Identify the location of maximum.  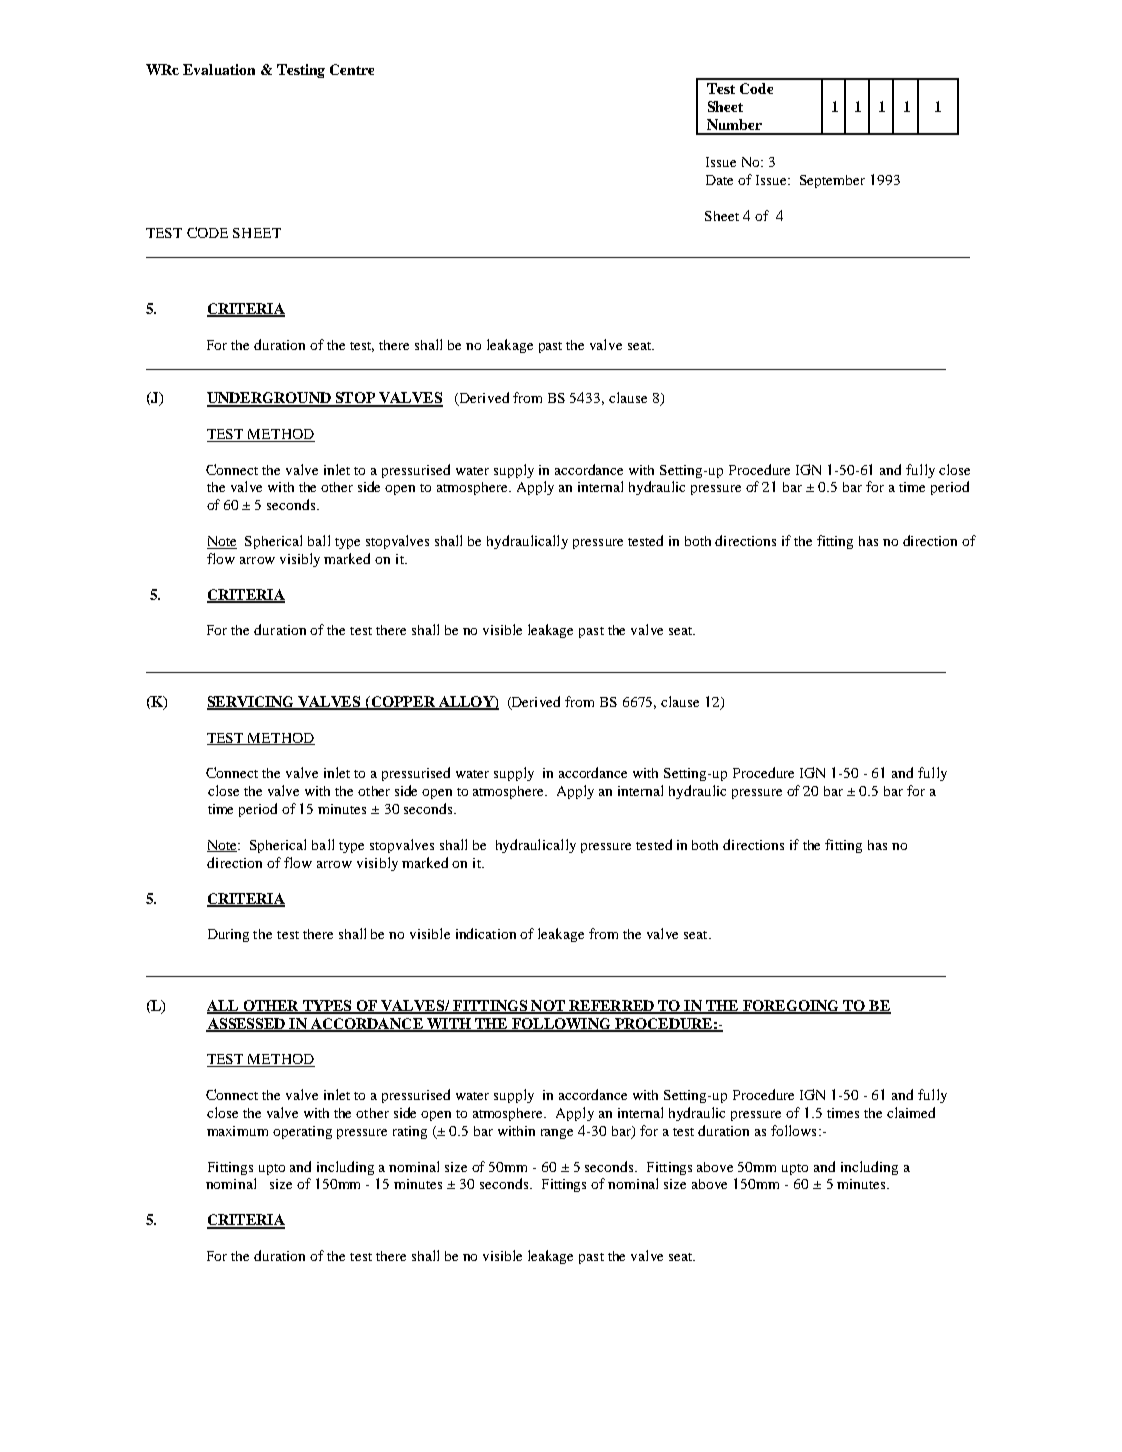
(237, 1131).
